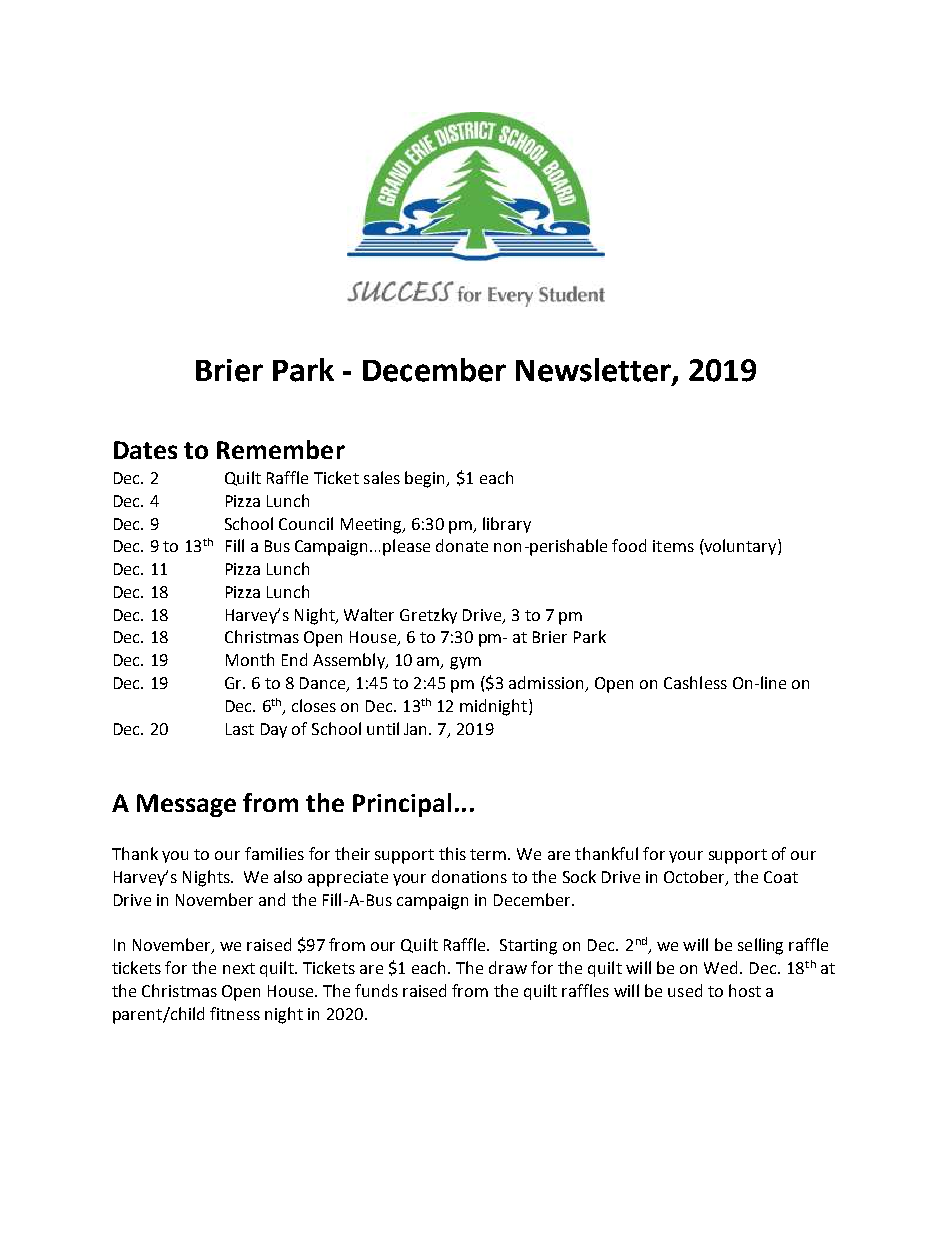 This document has width=952, height=1233. What do you see at coordinates (673, 546) in the document?
I see `items` at bounding box center [673, 546].
